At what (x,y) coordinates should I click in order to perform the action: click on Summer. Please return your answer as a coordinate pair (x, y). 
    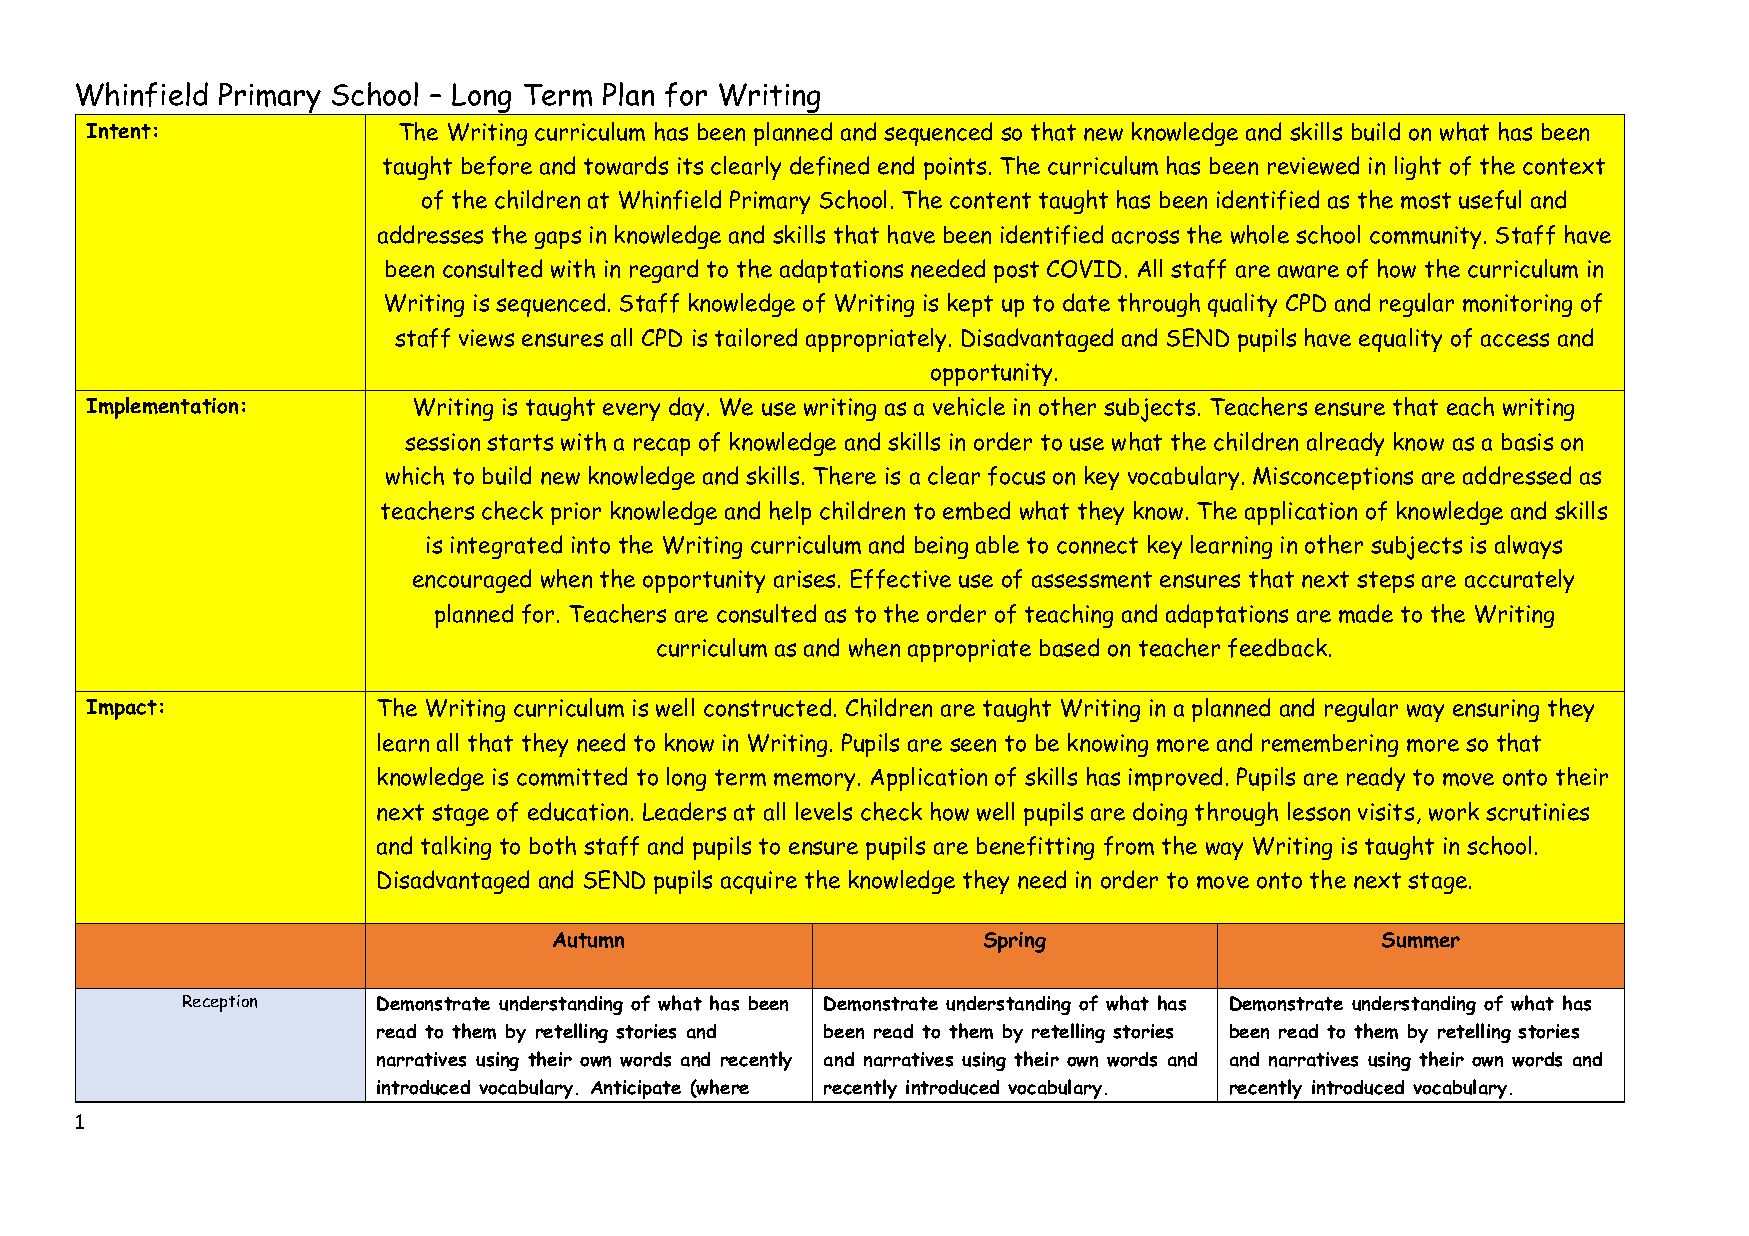
    Looking at the image, I should click on (1421, 940).
